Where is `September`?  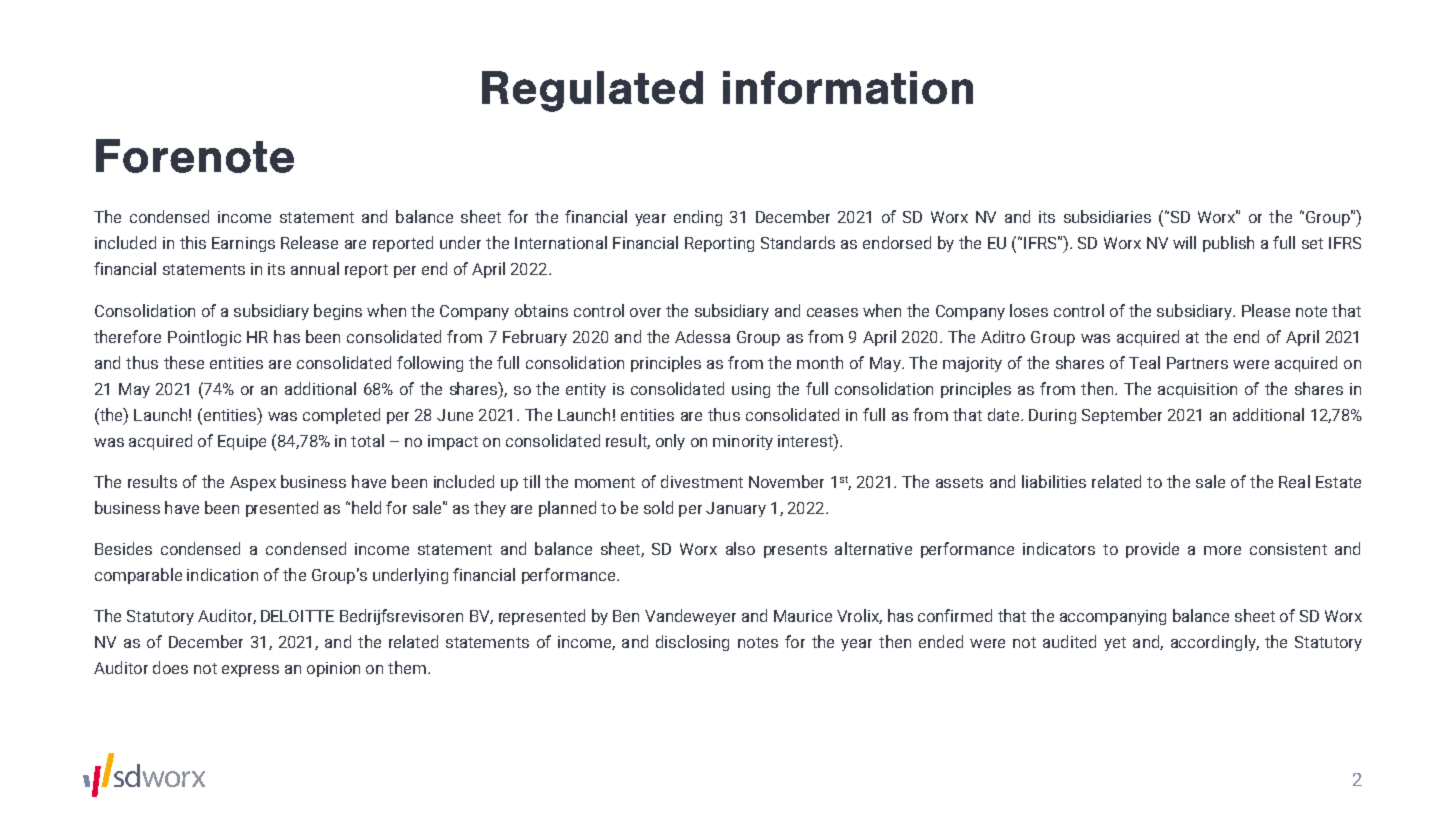 September is located at coordinates (1122, 416).
